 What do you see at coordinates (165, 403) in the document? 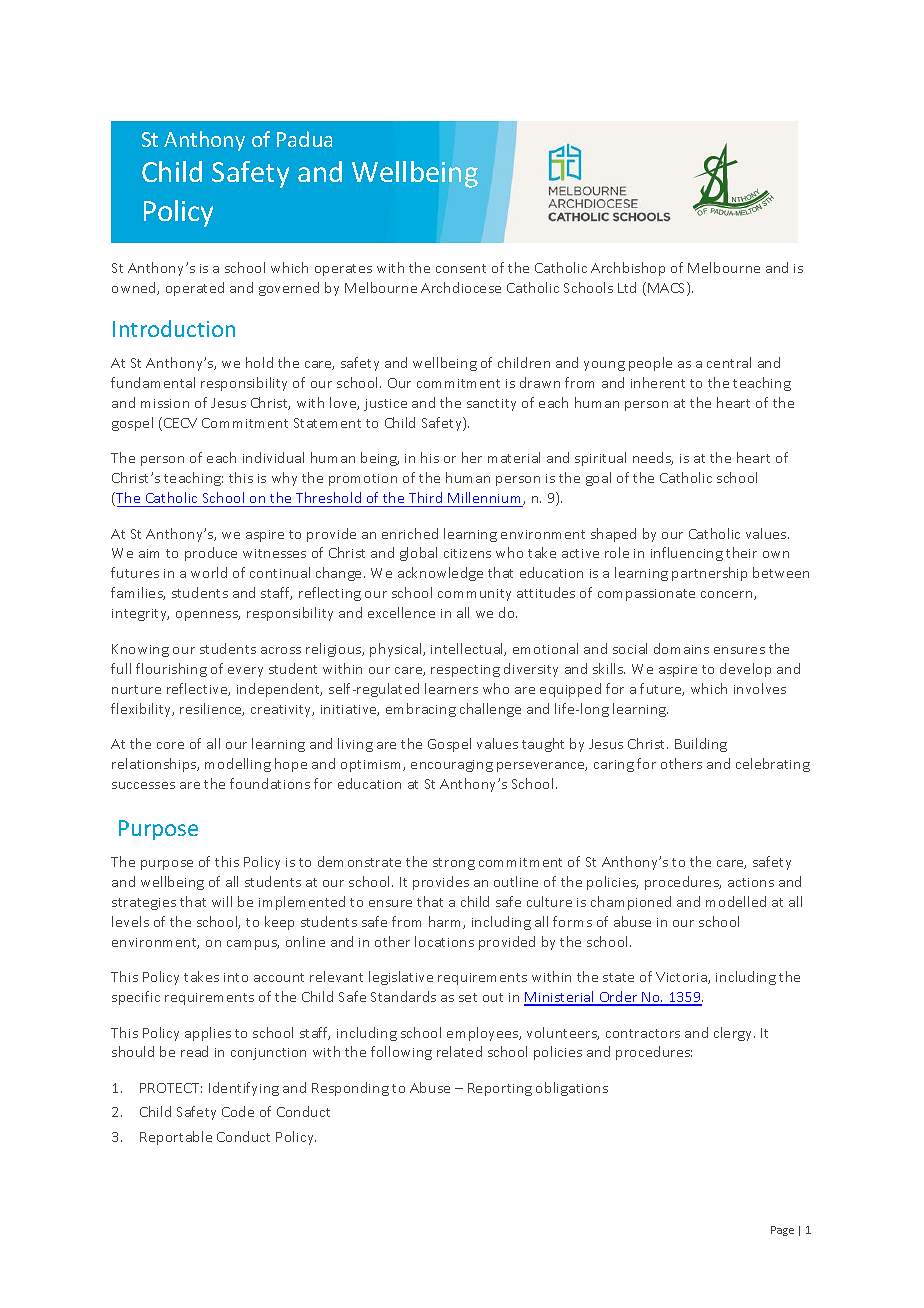
I see `mission` at bounding box center [165, 403].
